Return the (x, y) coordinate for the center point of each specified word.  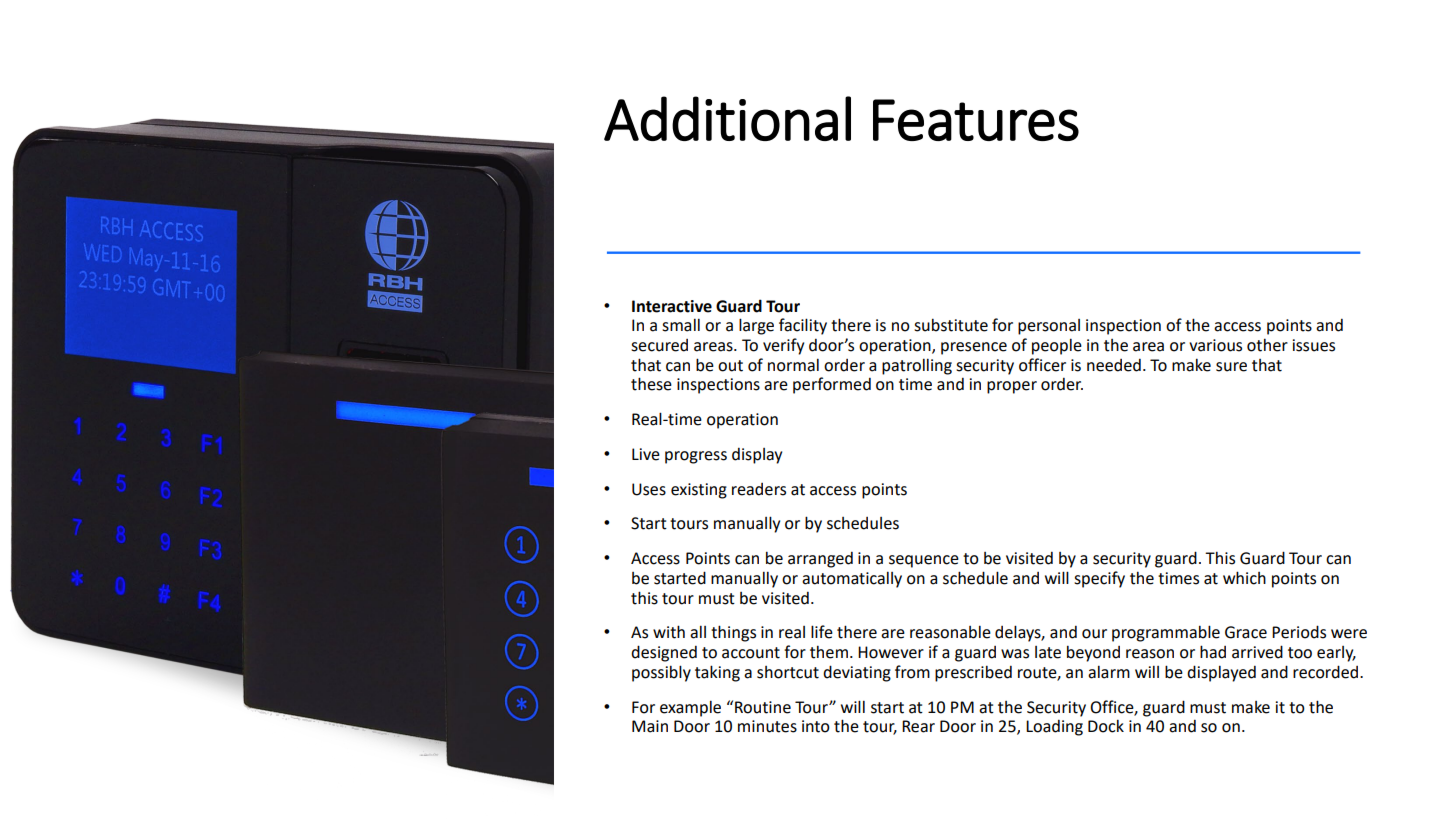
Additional (727, 118)
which (1244, 578)
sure (1231, 367)
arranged (820, 560)
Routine (763, 707)
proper (1012, 387)
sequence (924, 561)
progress (696, 457)
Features (976, 120)
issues (1313, 345)
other (1267, 345)
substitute (951, 325)
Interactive (672, 306)
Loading (1054, 728)
